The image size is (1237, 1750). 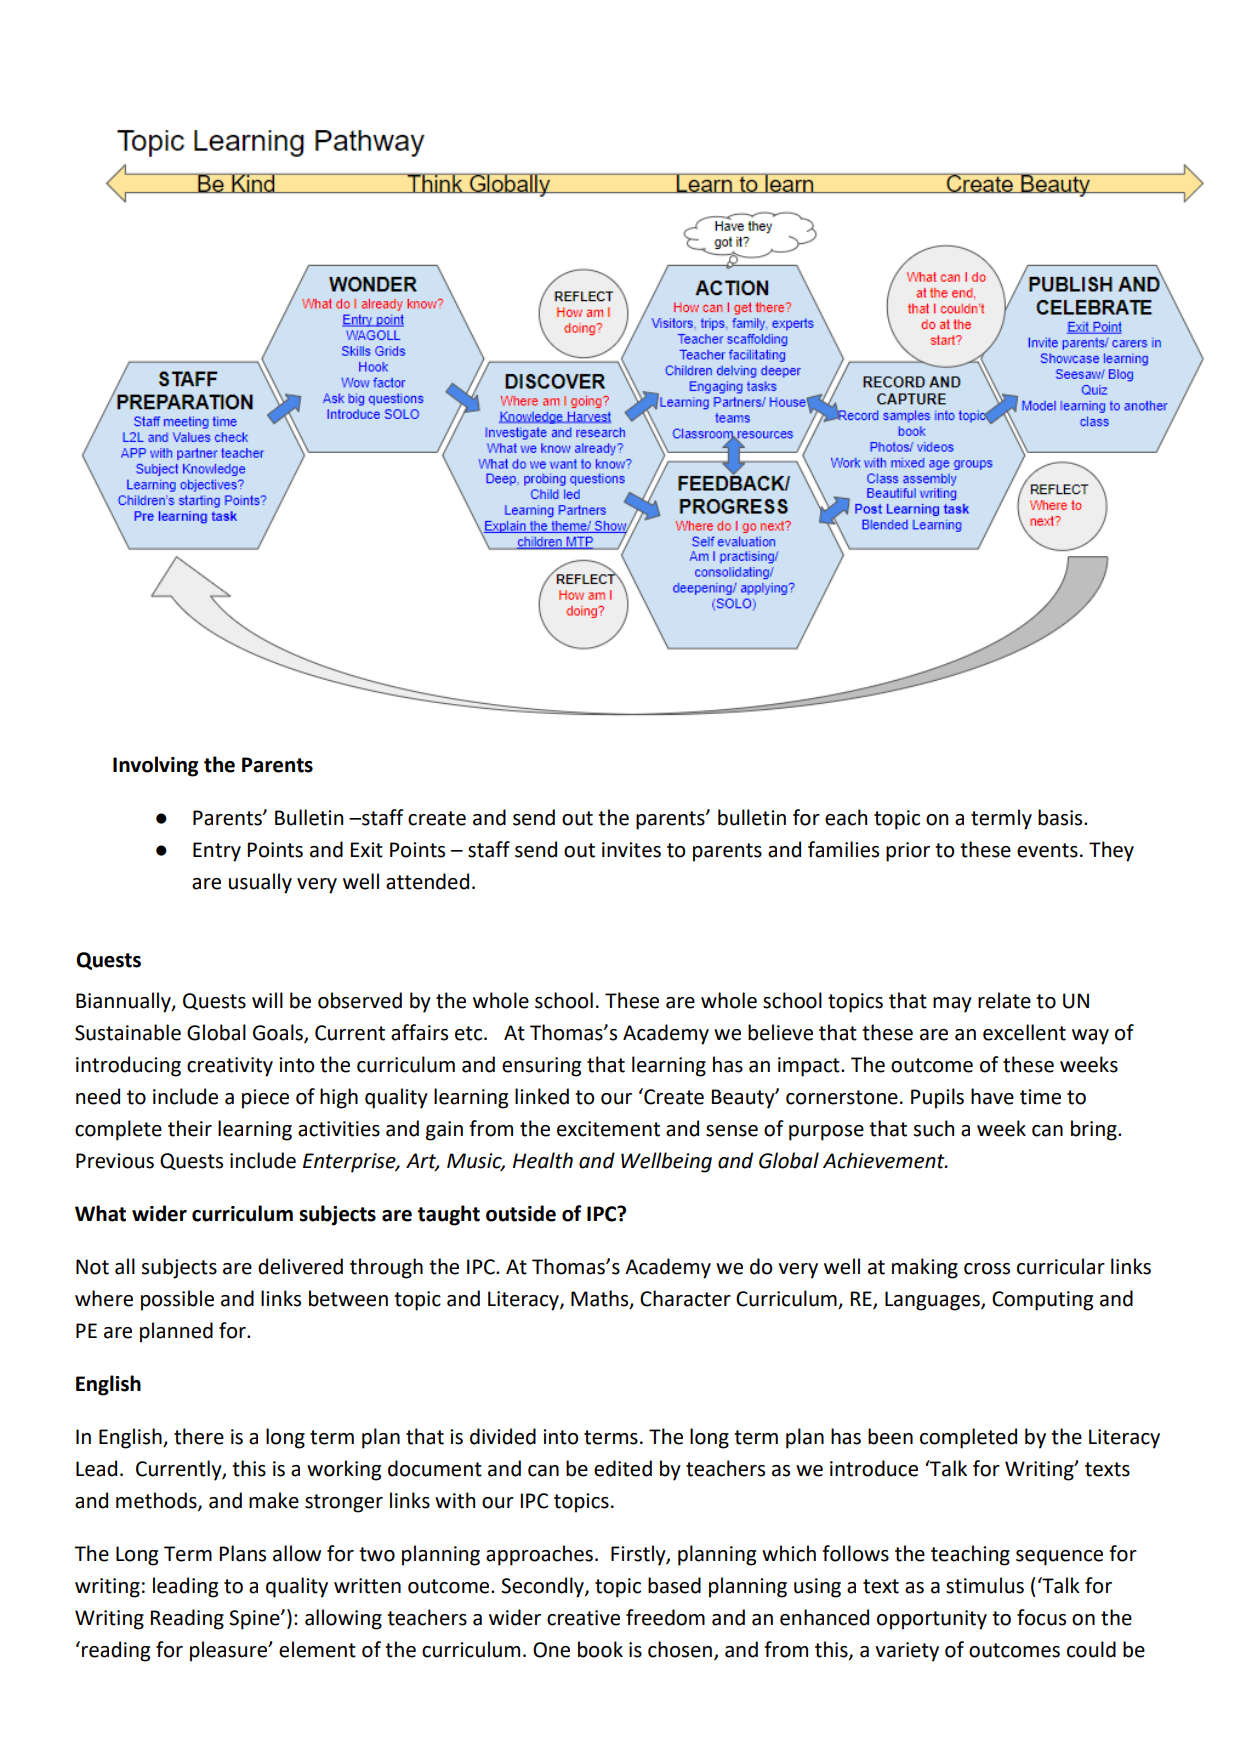 I want to click on relate, so click(x=1004, y=1000).
